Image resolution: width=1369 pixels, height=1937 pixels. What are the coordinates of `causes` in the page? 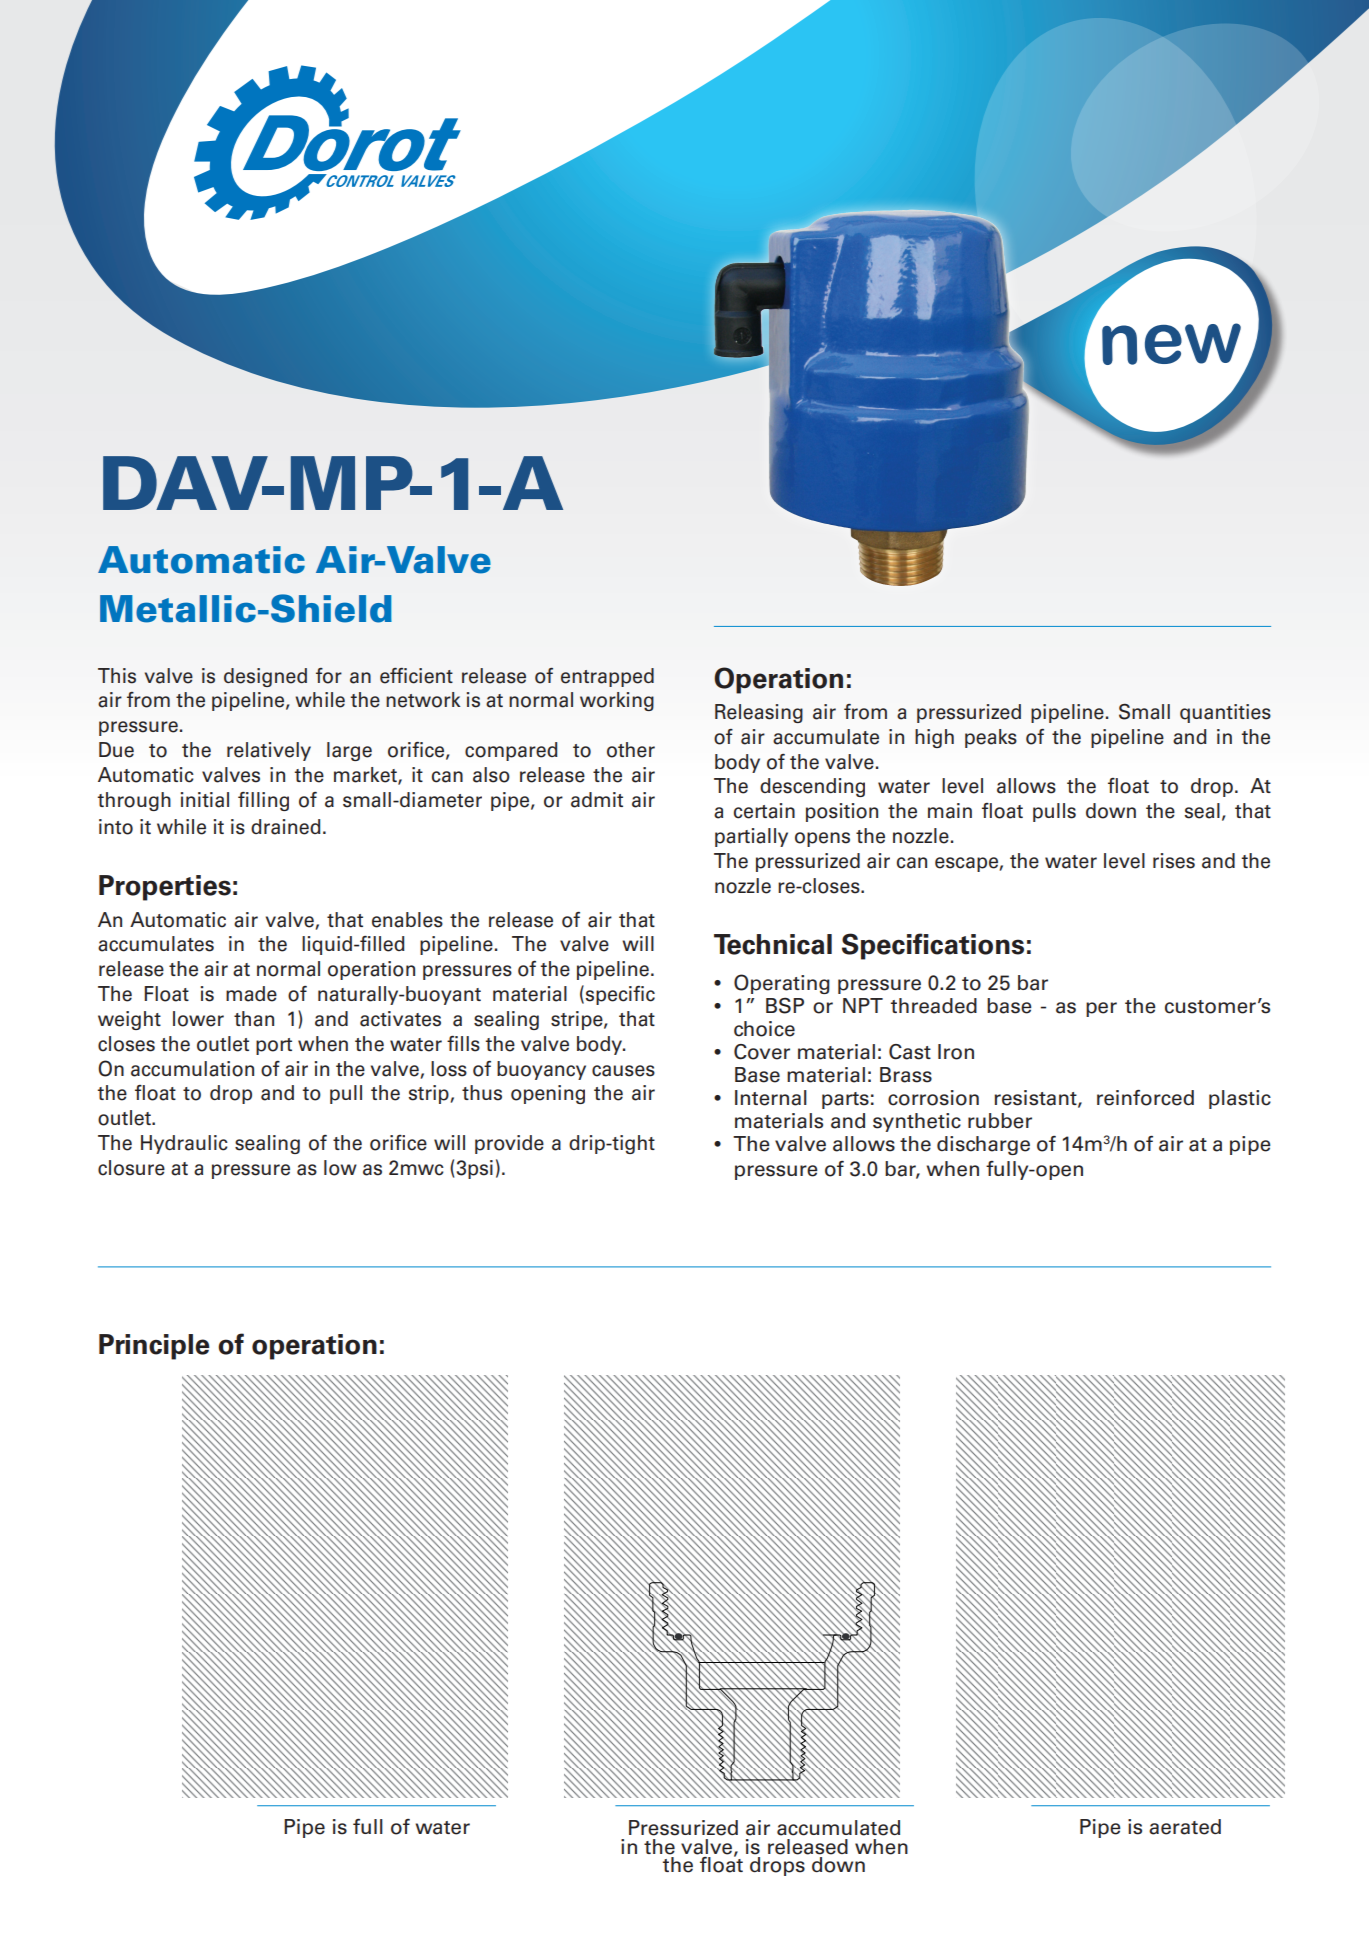 It's located at (623, 1071).
